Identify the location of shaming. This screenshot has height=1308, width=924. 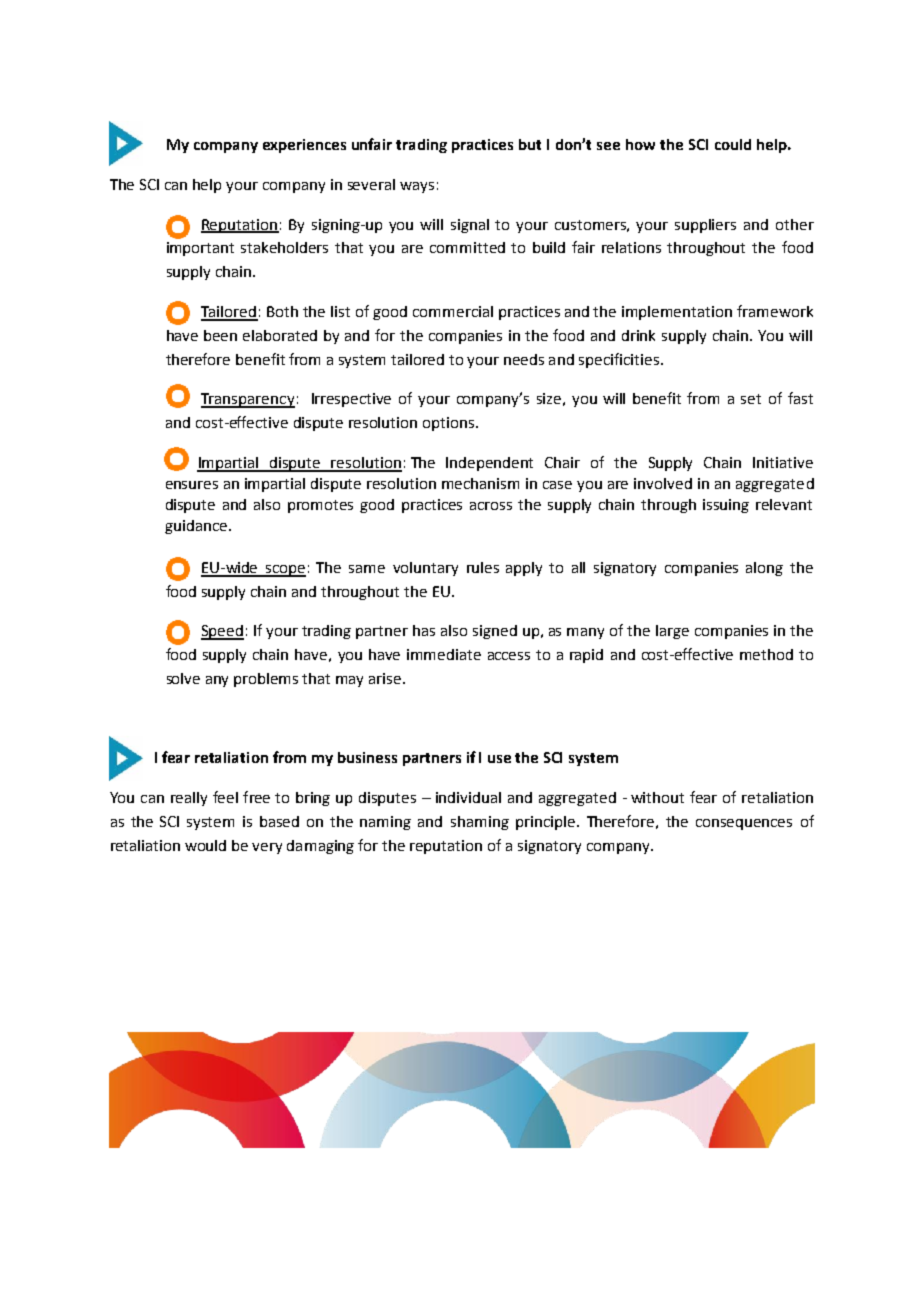
(480, 823).
